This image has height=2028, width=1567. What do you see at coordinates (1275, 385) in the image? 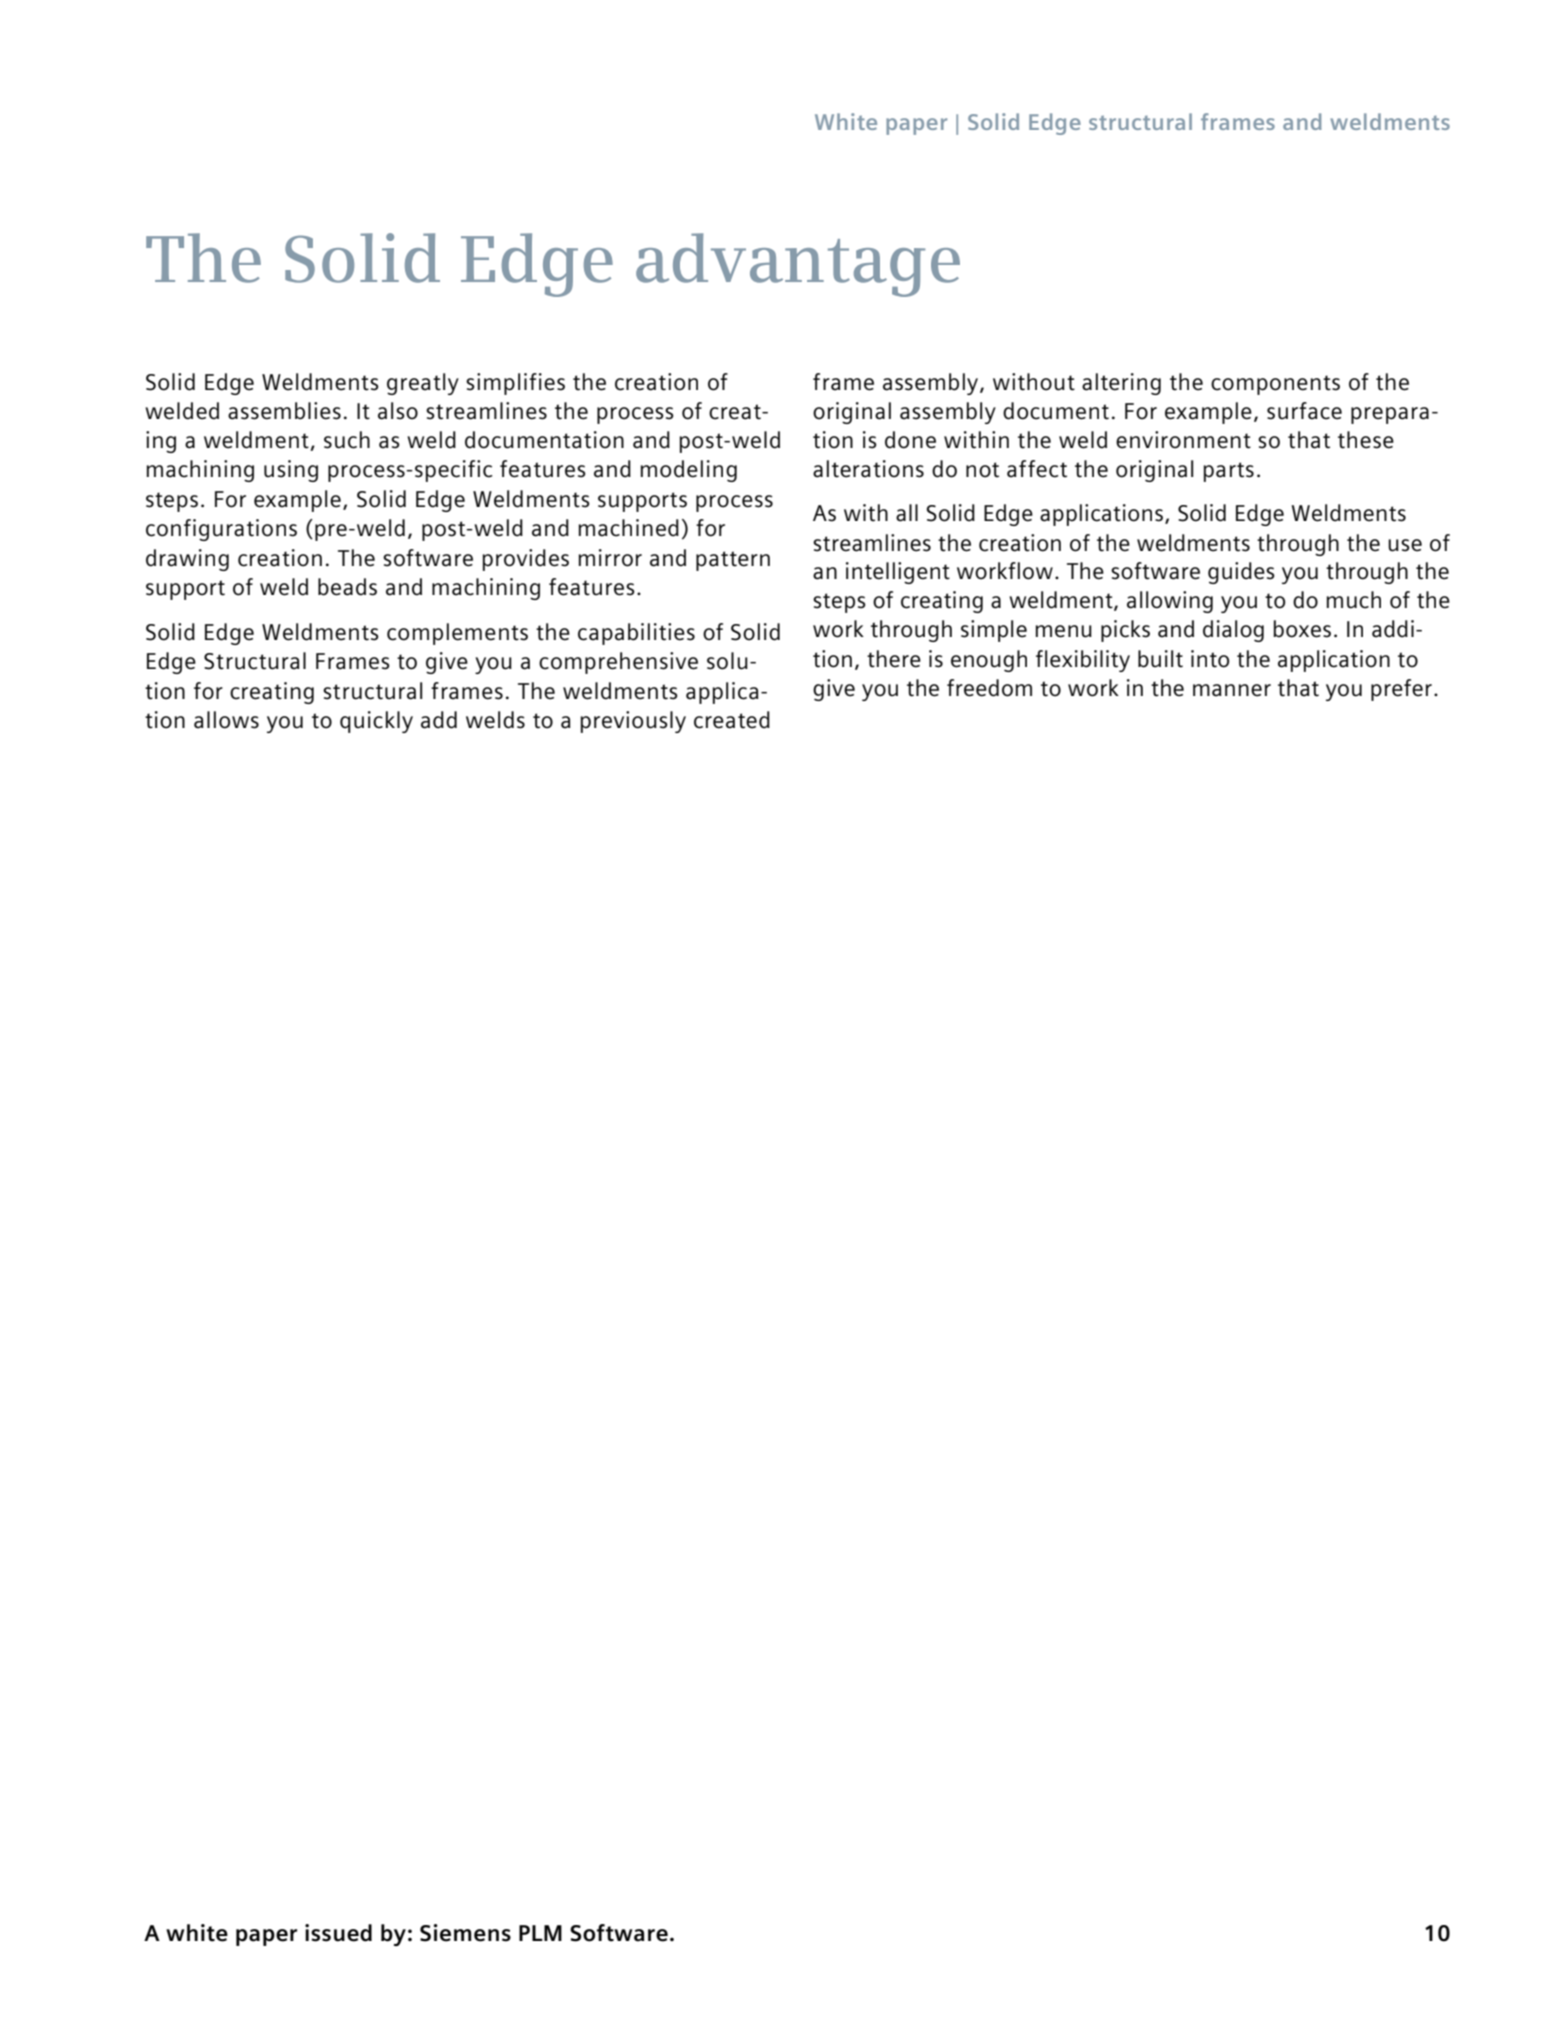
I see `components` at bounding box center [1275, 385].
